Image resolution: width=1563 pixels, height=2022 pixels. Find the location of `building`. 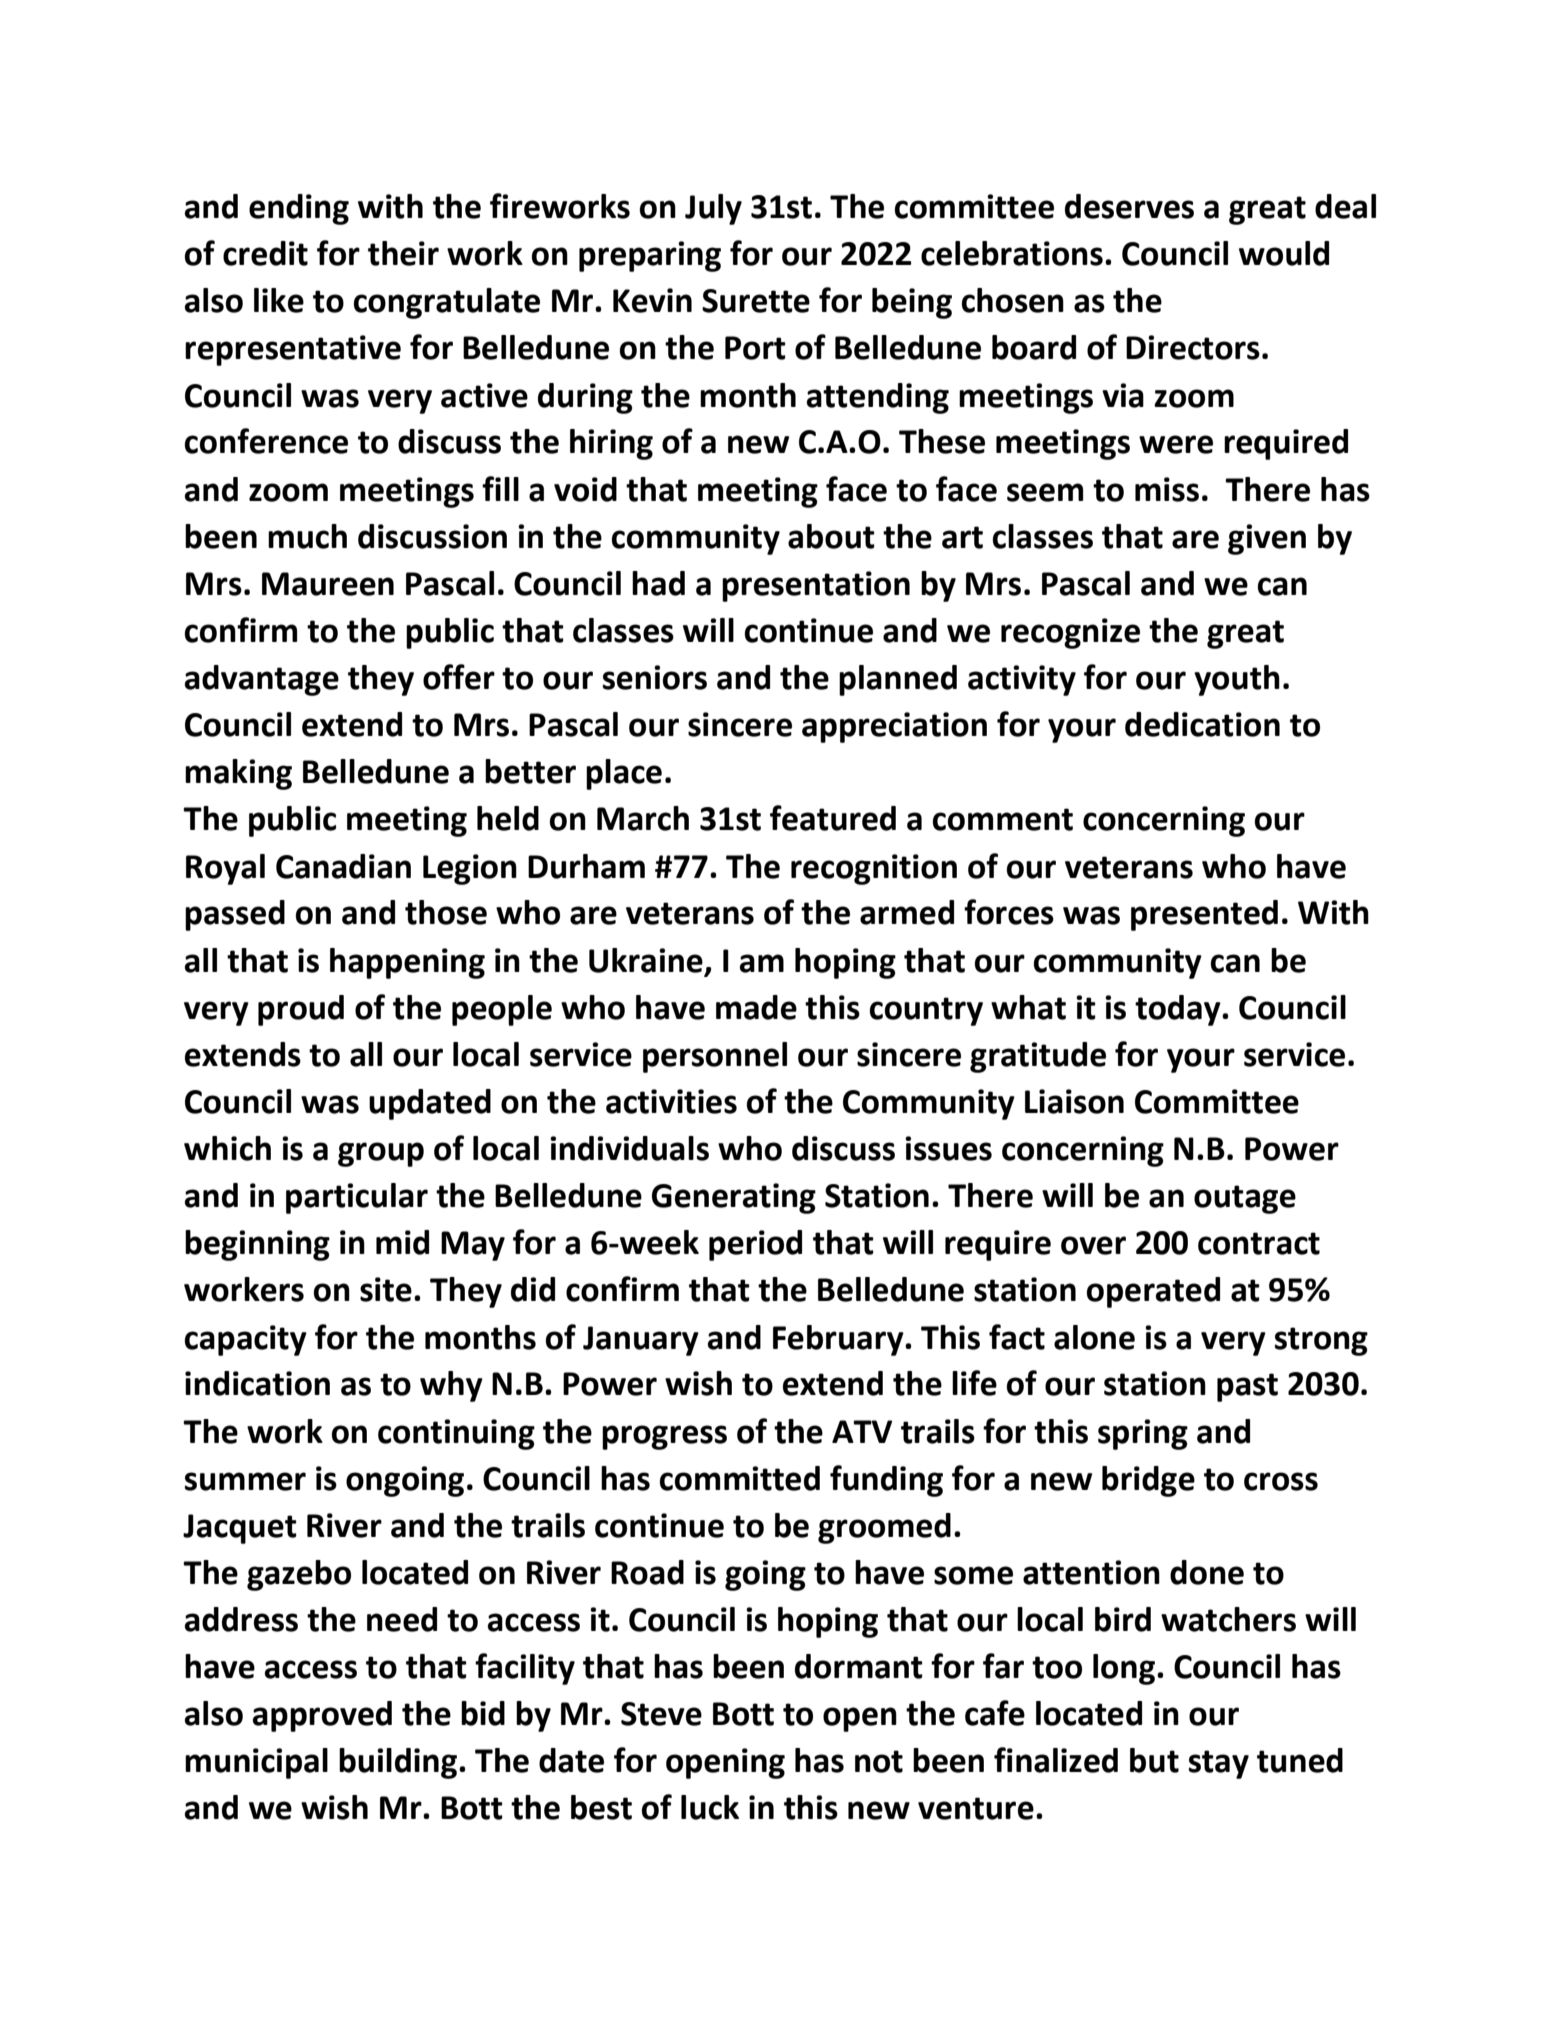

building is located at coordinates (398, 1763).
